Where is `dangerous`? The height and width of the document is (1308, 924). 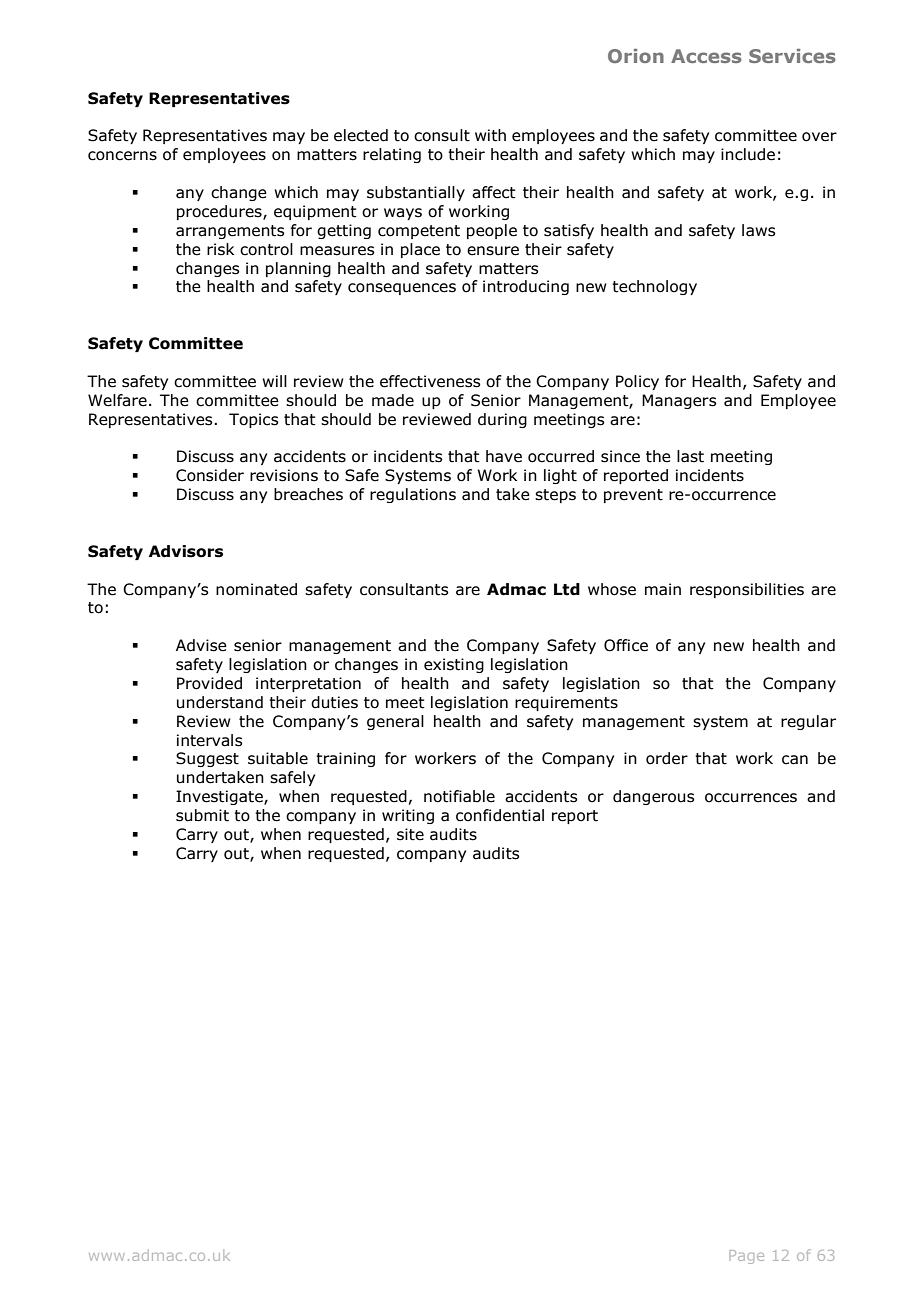
dangerous is located at coordinates (653, 797).
